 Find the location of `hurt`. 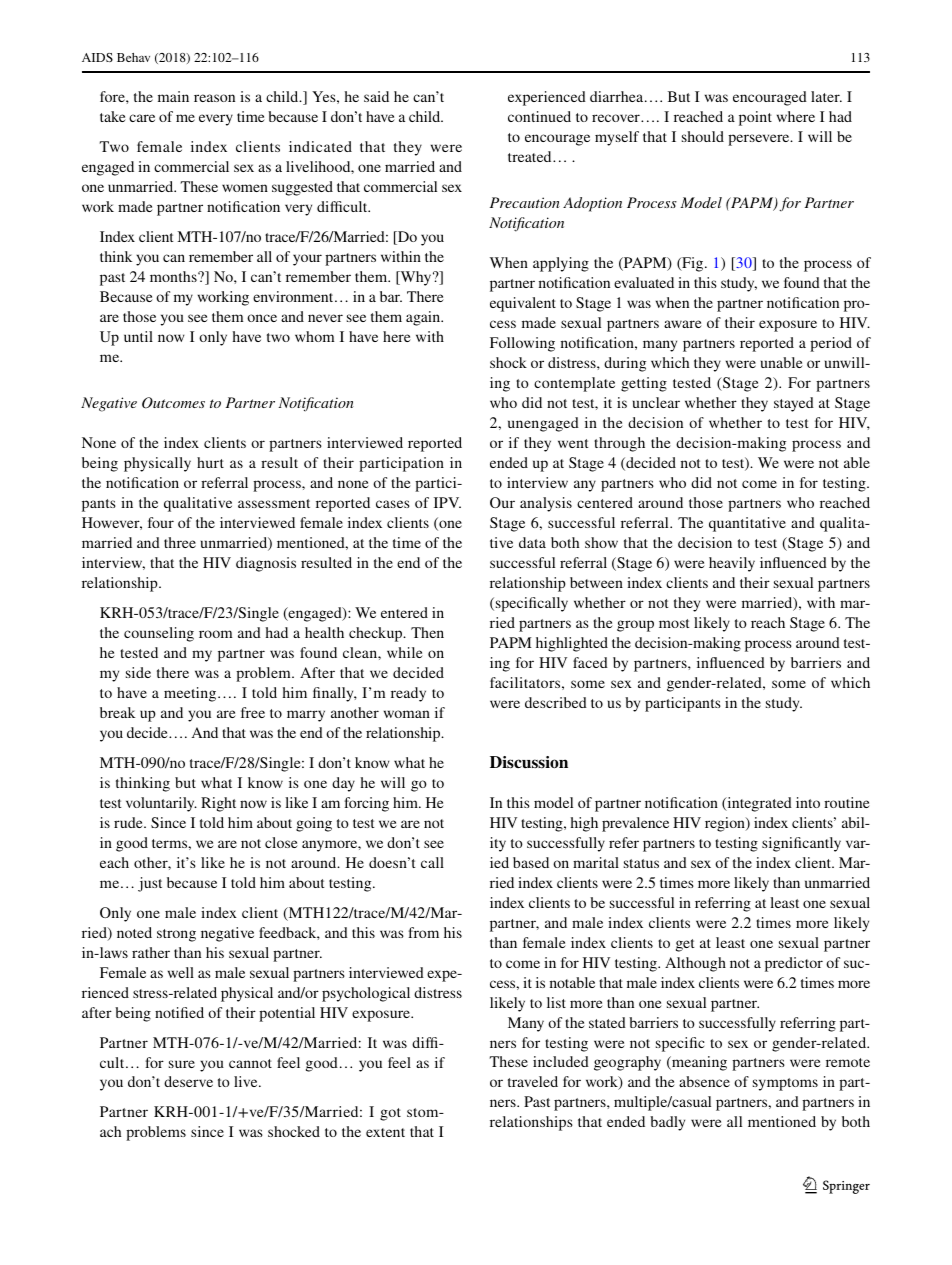

hurt is located at coordinates (210, 462).
